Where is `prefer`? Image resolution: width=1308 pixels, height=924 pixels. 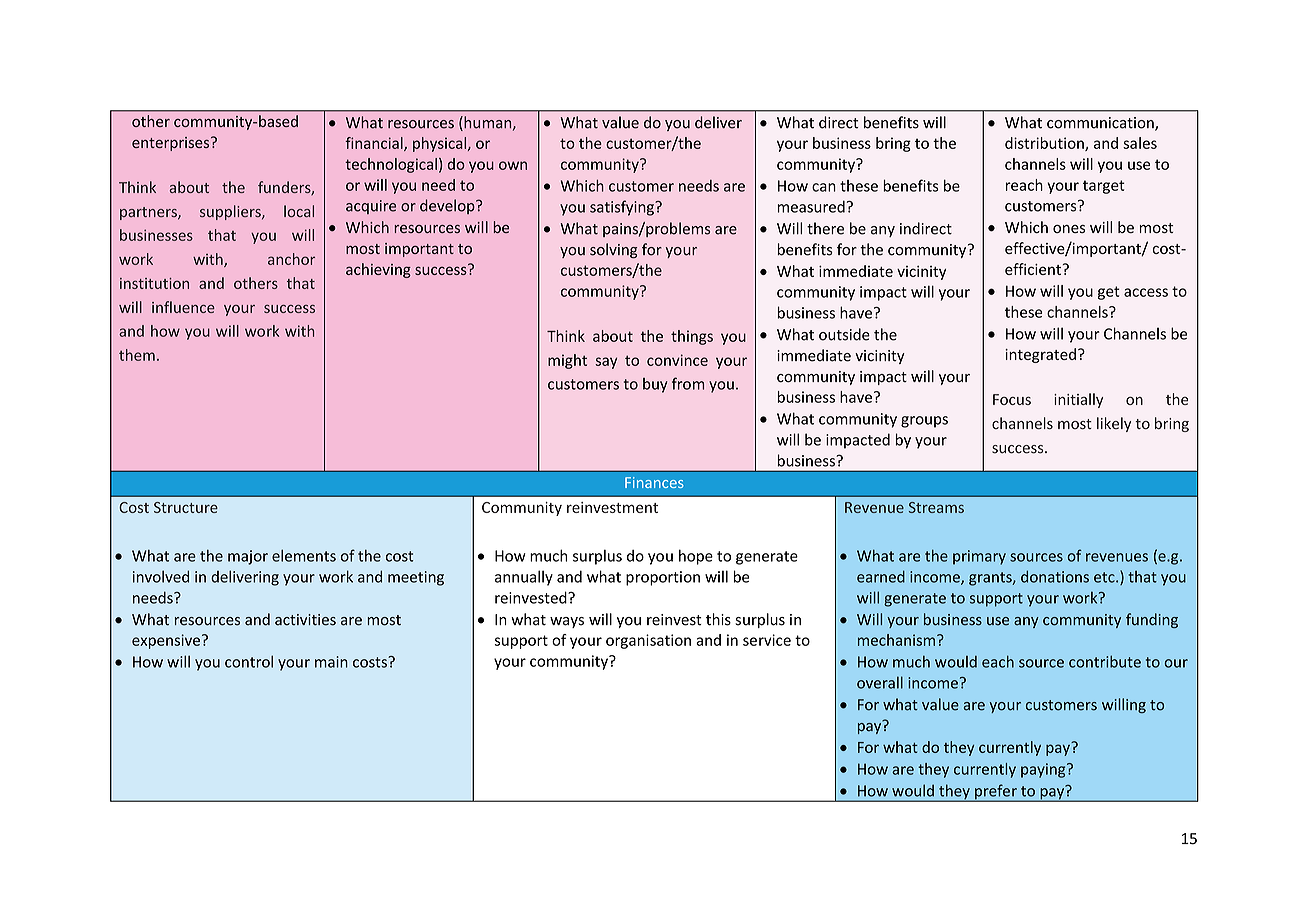 prefer is located at coordinates (996, 793).
